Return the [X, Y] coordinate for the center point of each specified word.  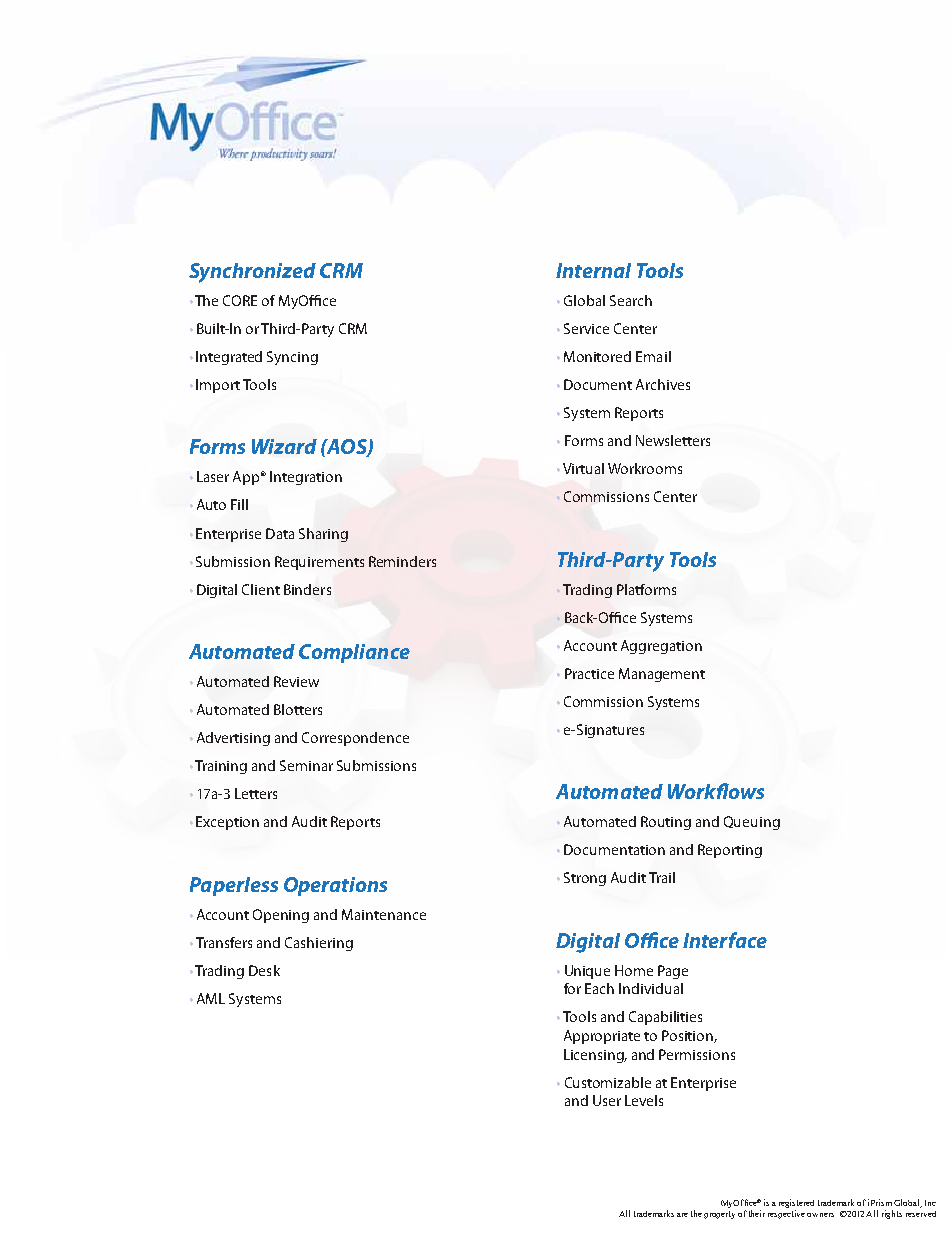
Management [662, 675]
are [682, 1215]
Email [653, 356]
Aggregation [661, 647]
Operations [335, 886]
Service [586, 328]
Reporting [730, 851]
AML [211, 998]
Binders [307, 589]
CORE [240, 300]
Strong [585, 879]
